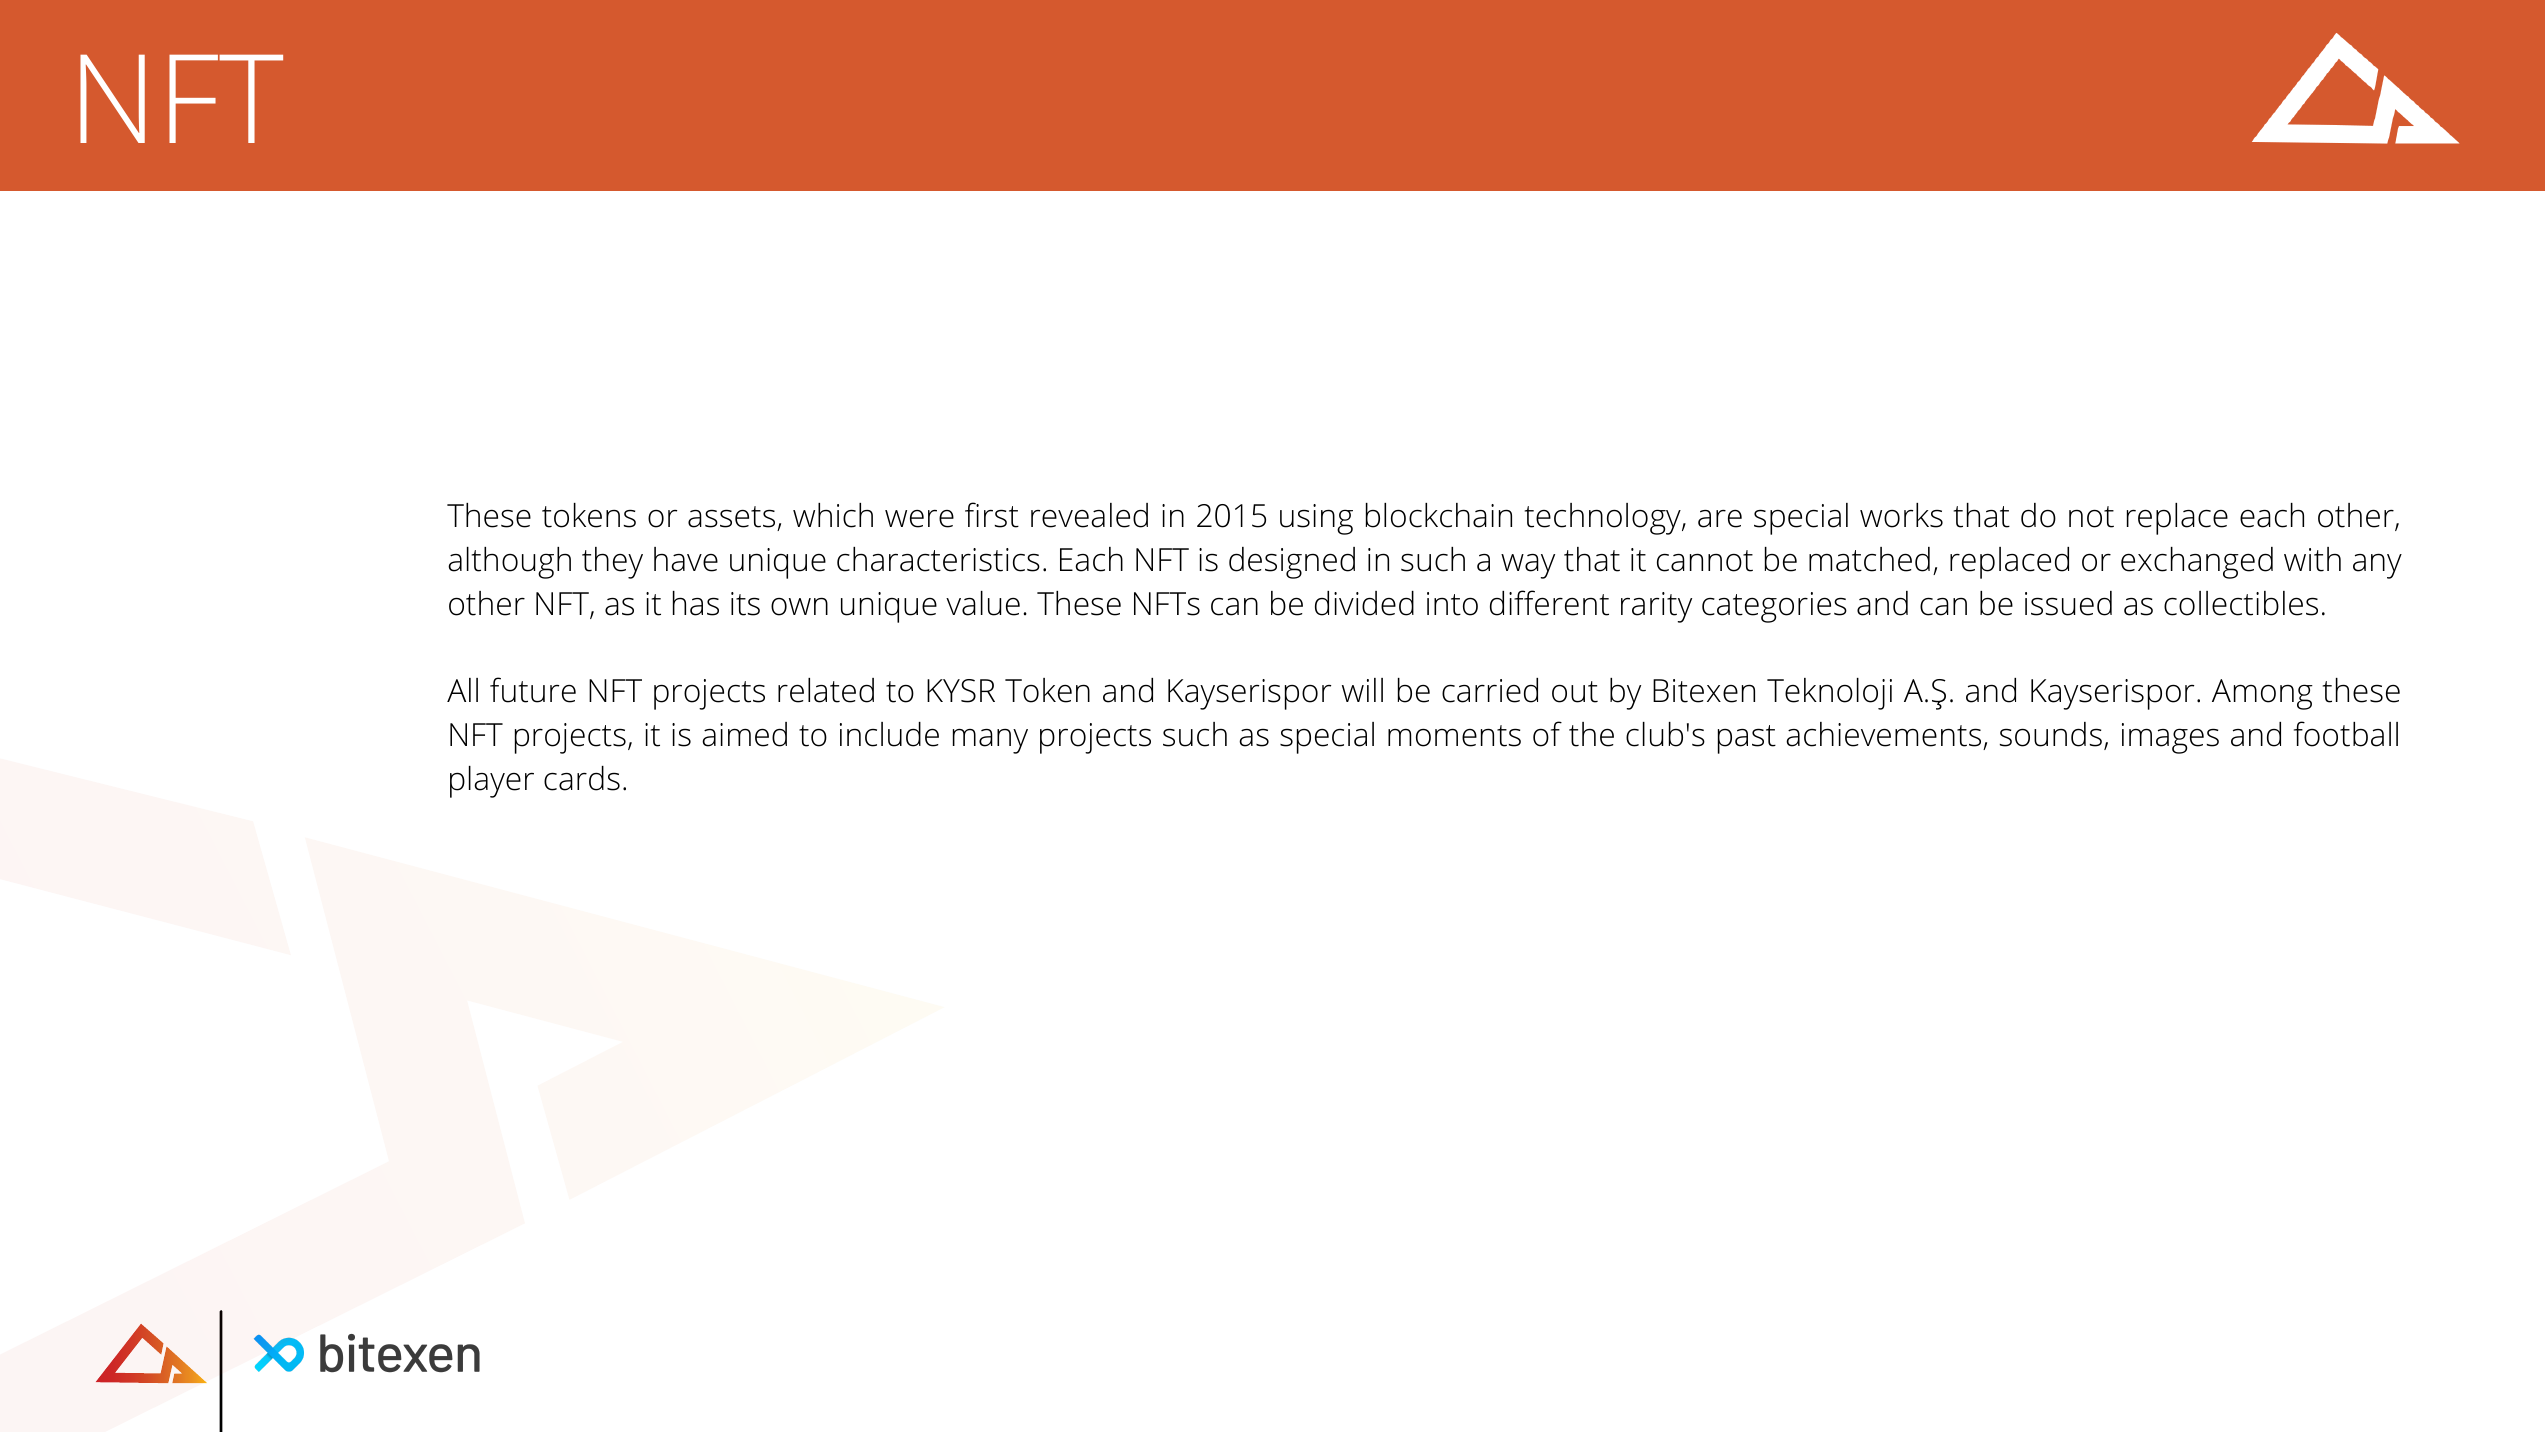  I want to click on blockchain, so click(1439, 515).
